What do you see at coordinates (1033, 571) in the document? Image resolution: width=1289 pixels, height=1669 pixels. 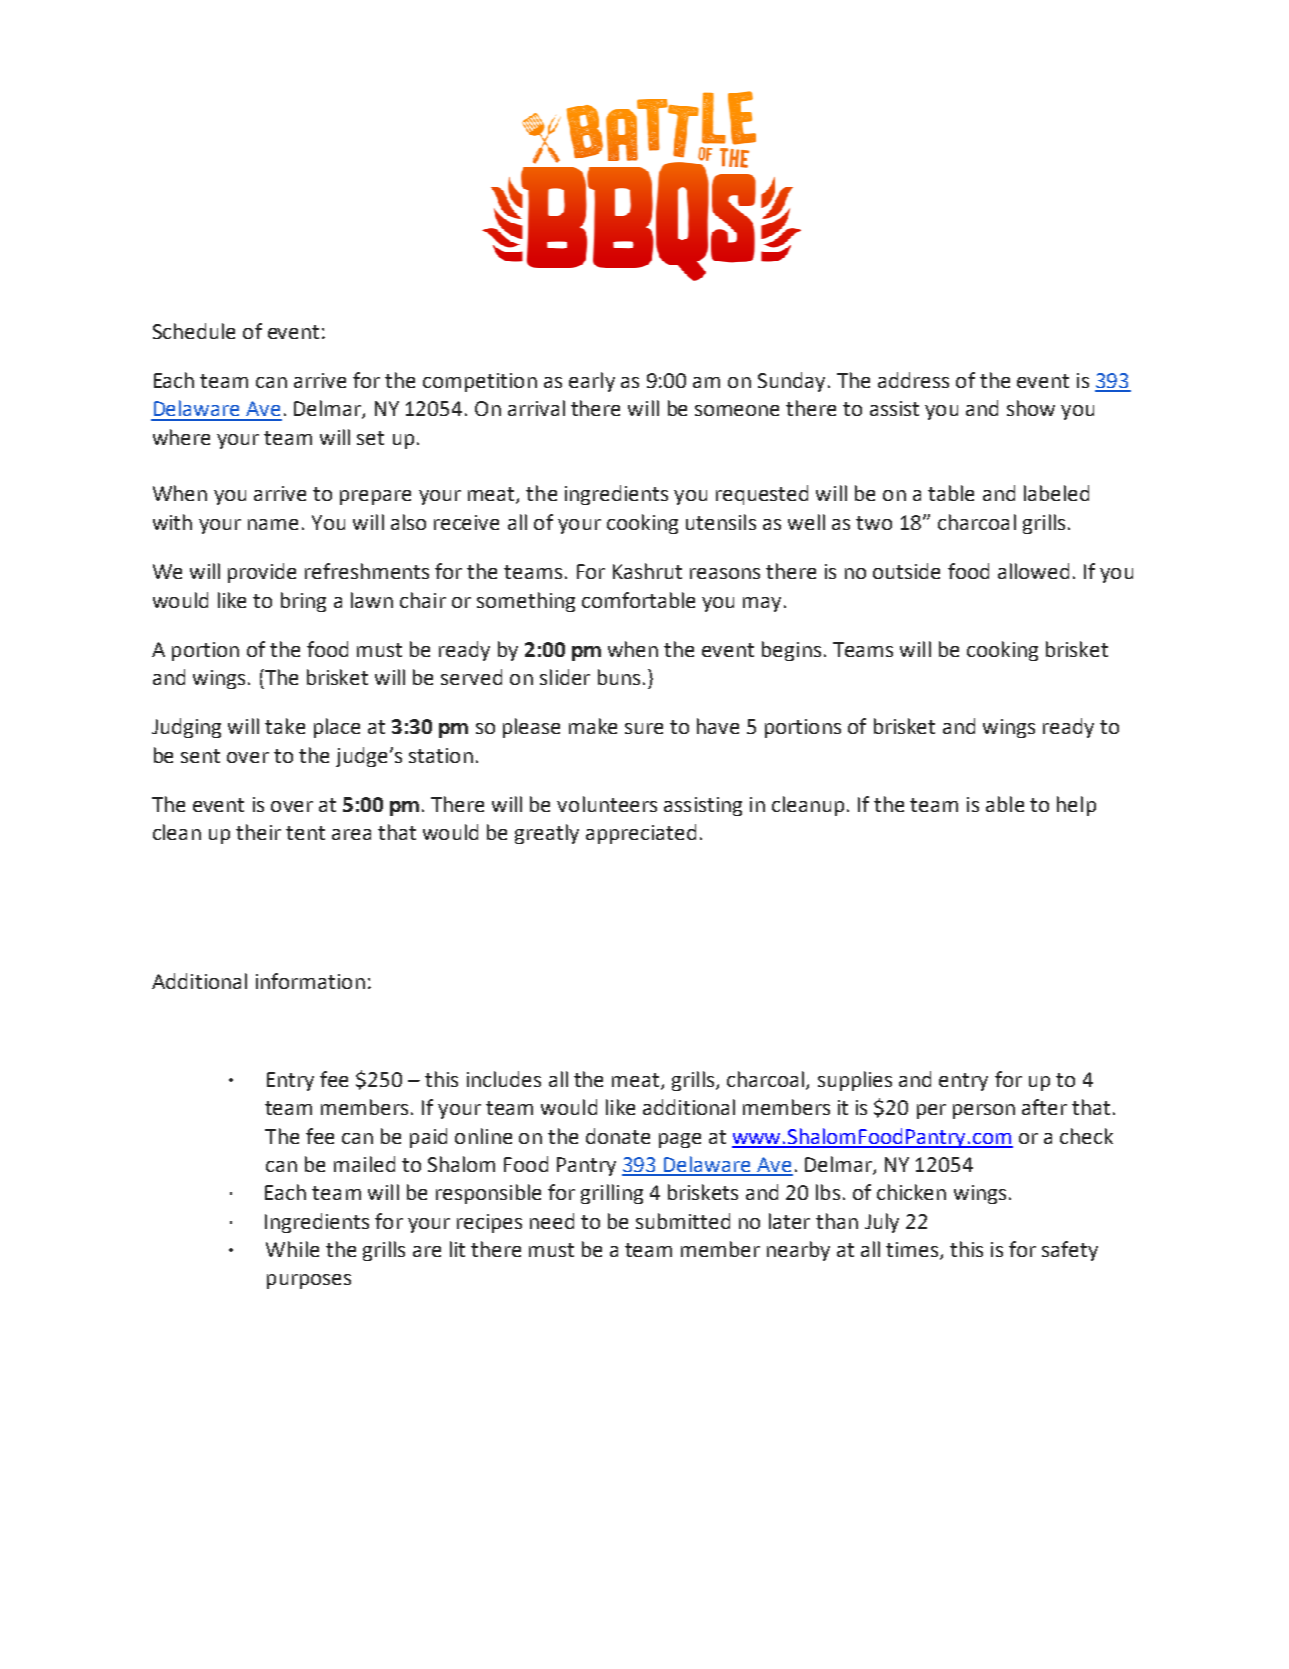 I see `allowed` at bounding box center [1033, 571].
